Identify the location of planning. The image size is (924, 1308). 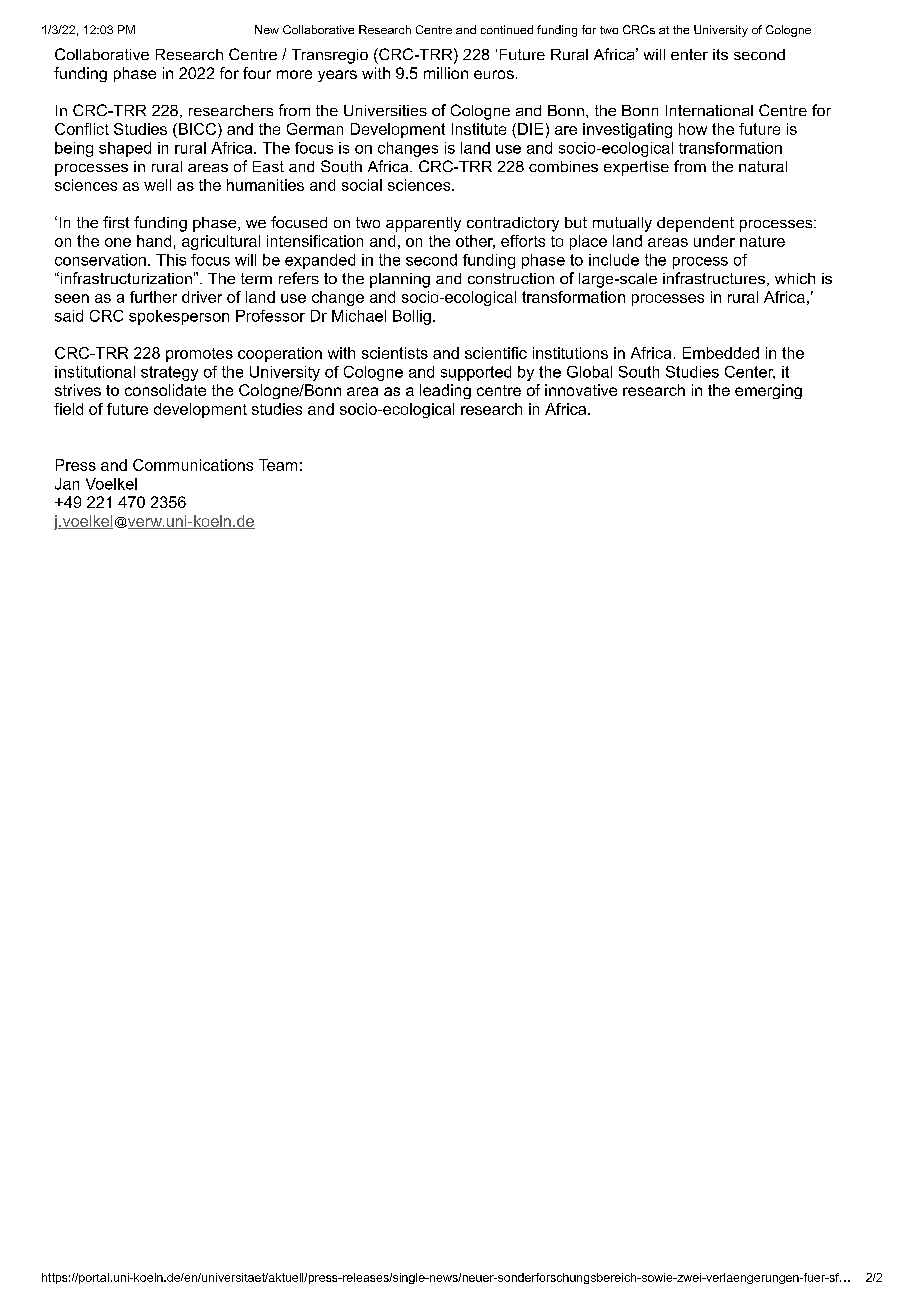
(400, 280).
